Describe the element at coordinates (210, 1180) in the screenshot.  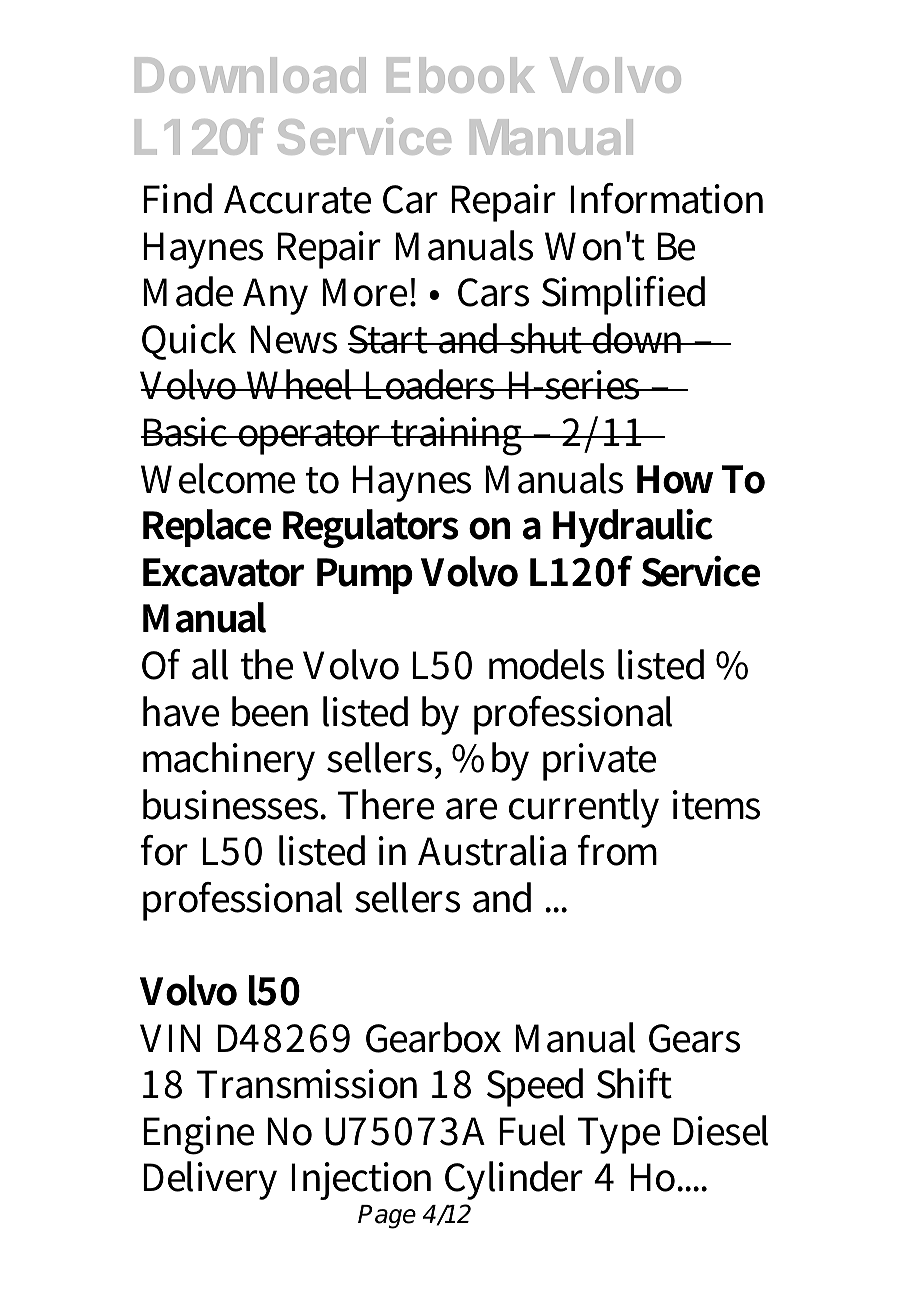
I see `Delivery` at that location.
